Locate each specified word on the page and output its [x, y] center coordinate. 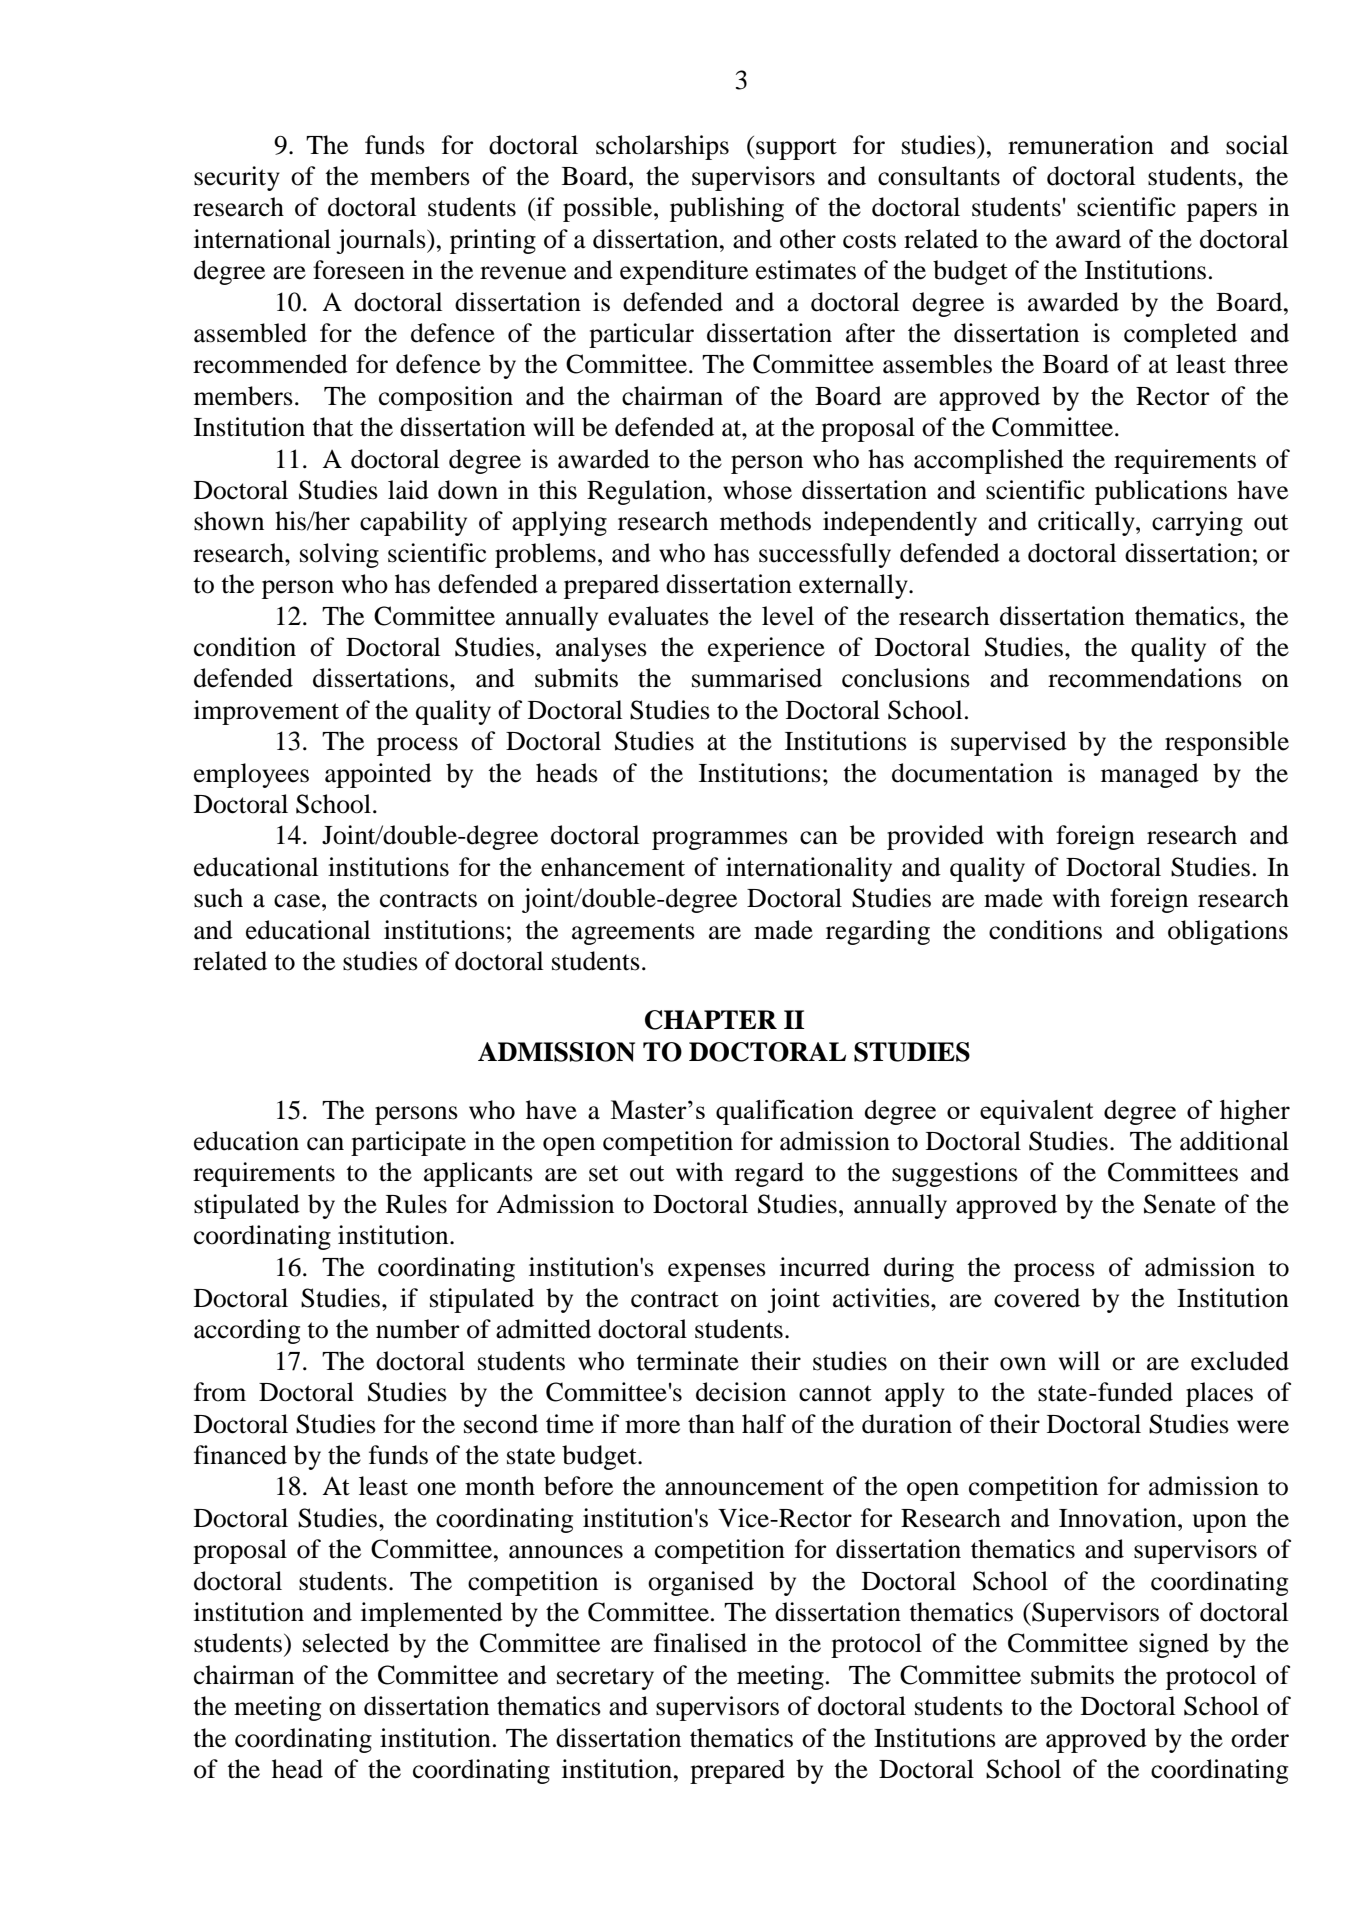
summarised [757, 678]
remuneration [1081, 145]
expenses [717, 1272]
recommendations [1145, 678]
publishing [727, 209]
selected [346, 1643]
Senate [1180, 1204]
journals [382, 241]
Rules [416, 1204]
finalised [700, 1643]
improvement [266, 712]
